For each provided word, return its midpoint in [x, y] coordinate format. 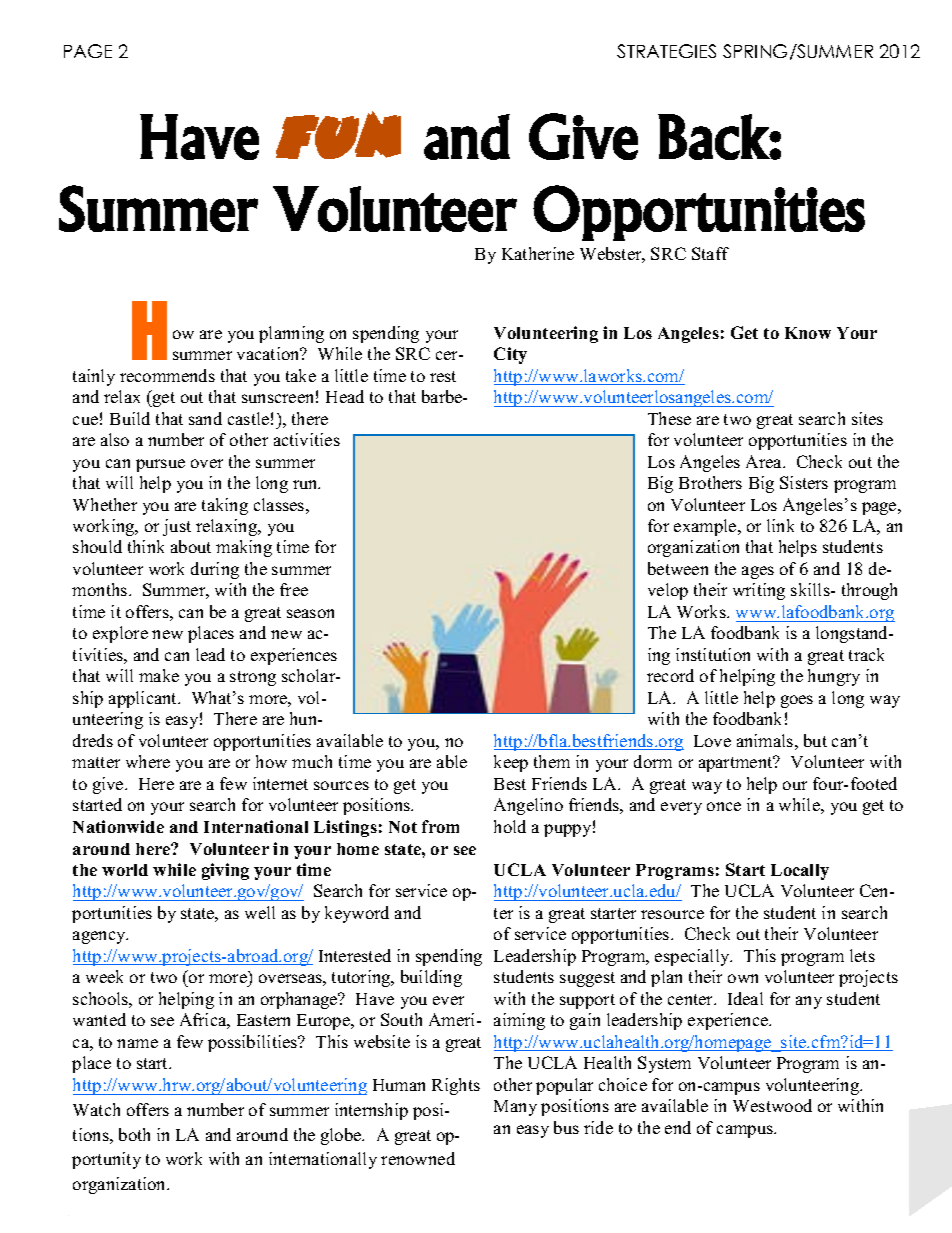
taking [225, 506]
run [306, 484]
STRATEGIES [666, 51]
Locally [800, 872]
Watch [96, 1109]
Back [714, 137]
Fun [338, 135]
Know [808, 333]
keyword [357, 914]
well [260, 912]
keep [511, 763]
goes [797, 701]
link [780, 525]
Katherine [538, 253]
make [159, 675]
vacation [269, 353]
